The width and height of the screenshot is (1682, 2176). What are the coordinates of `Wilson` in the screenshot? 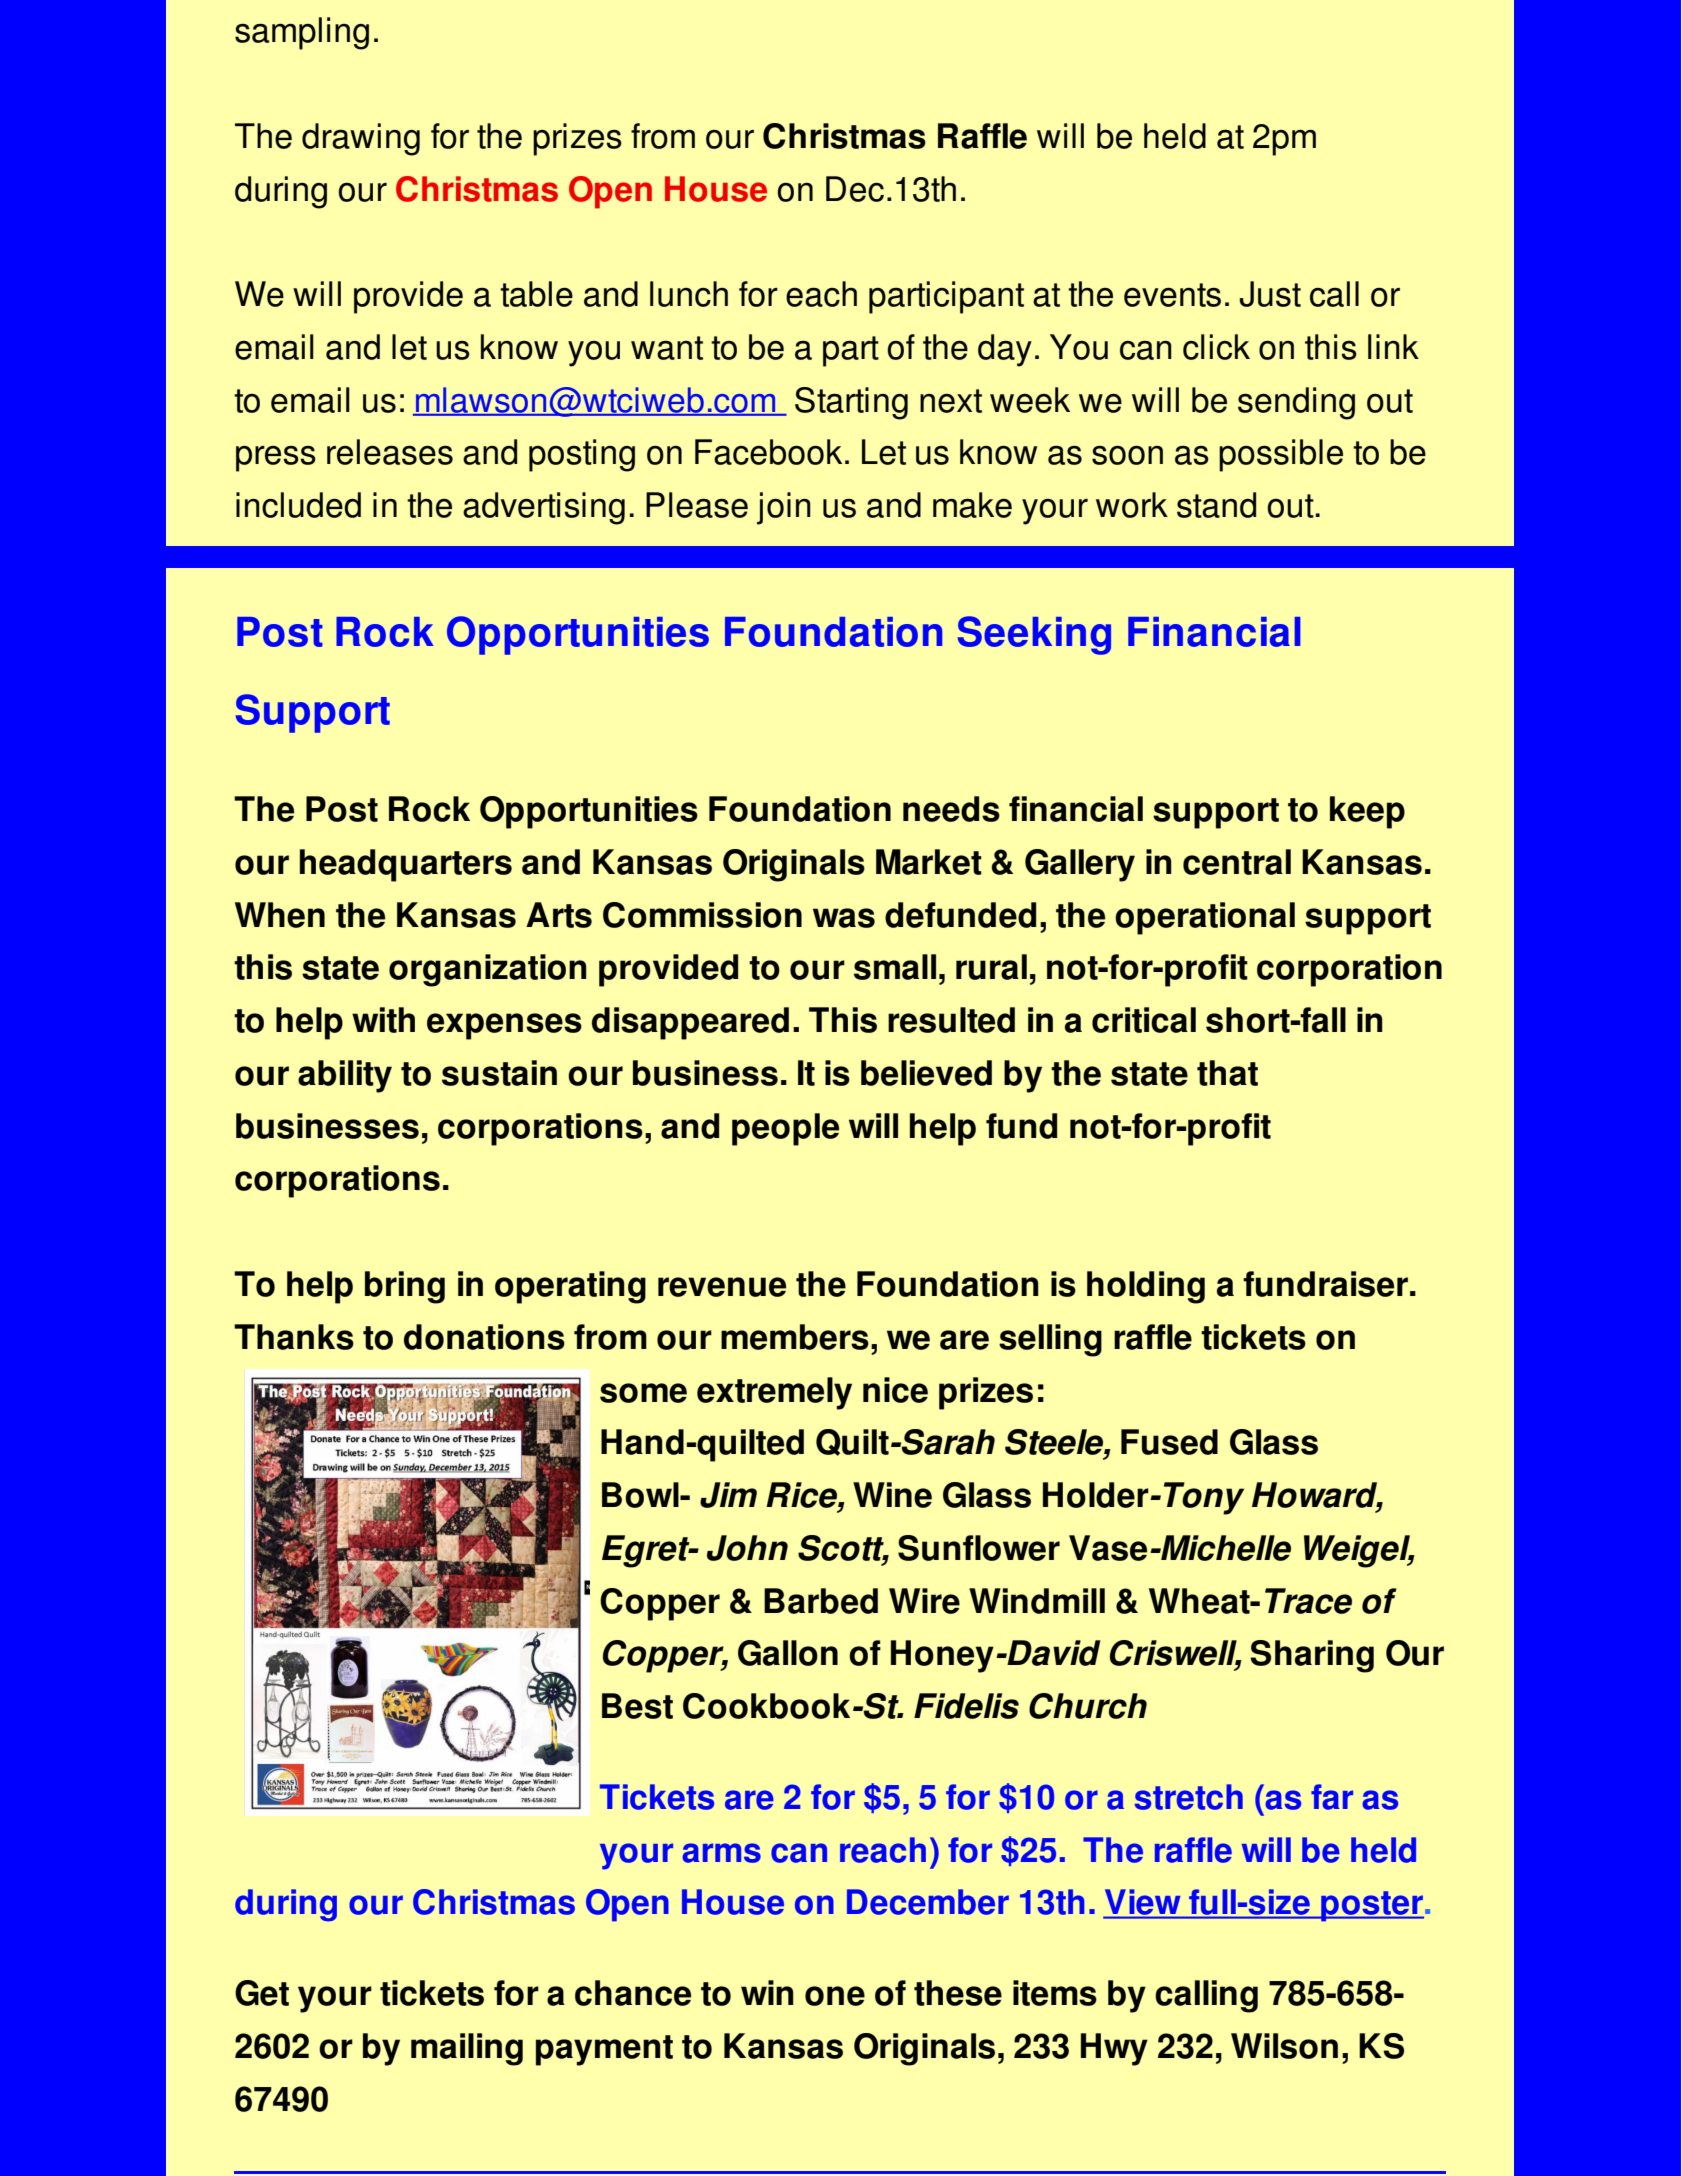 It's located at (1284, 2046).
